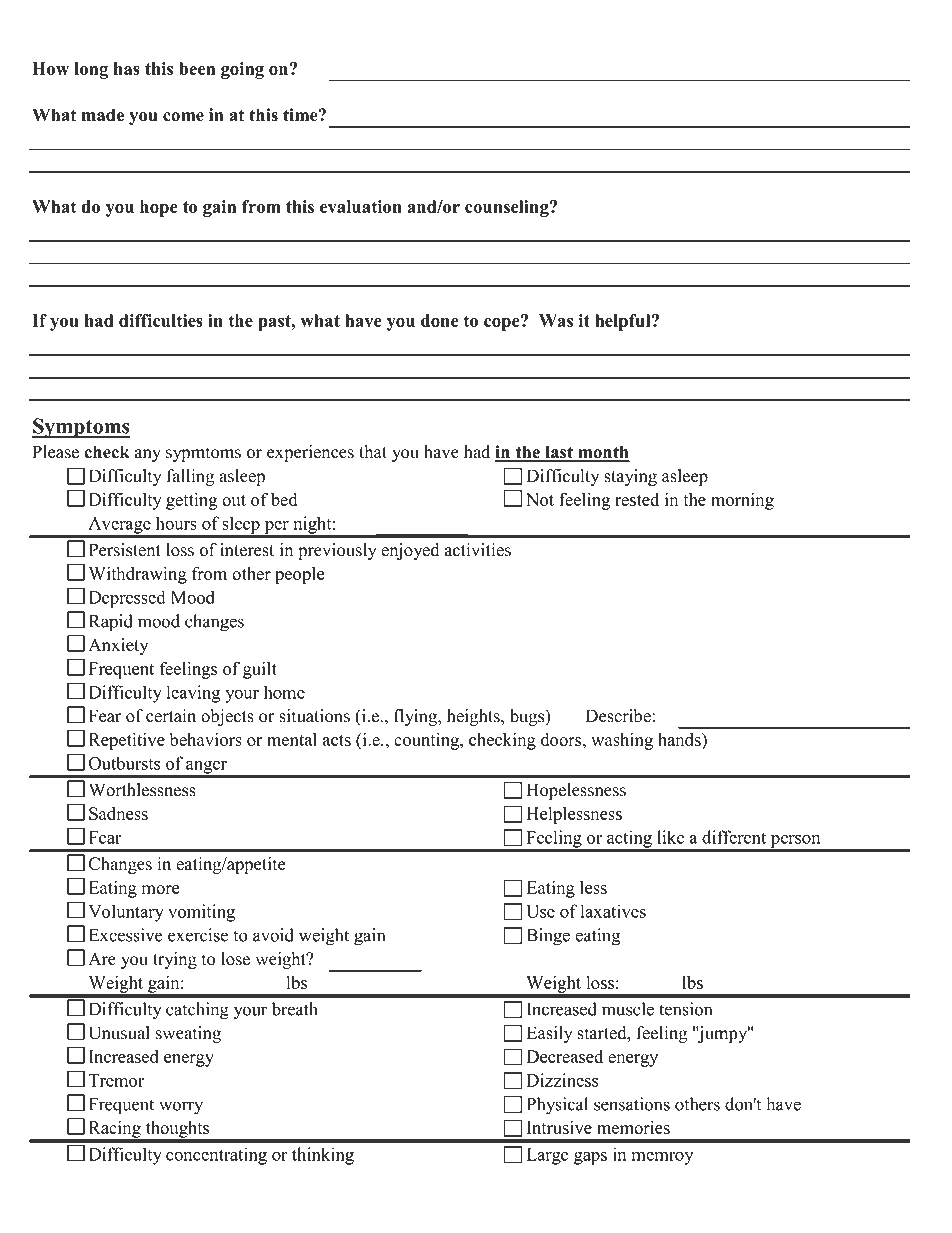 This image has width=952, height=1233. I want to click on done, so click(440, 320).
